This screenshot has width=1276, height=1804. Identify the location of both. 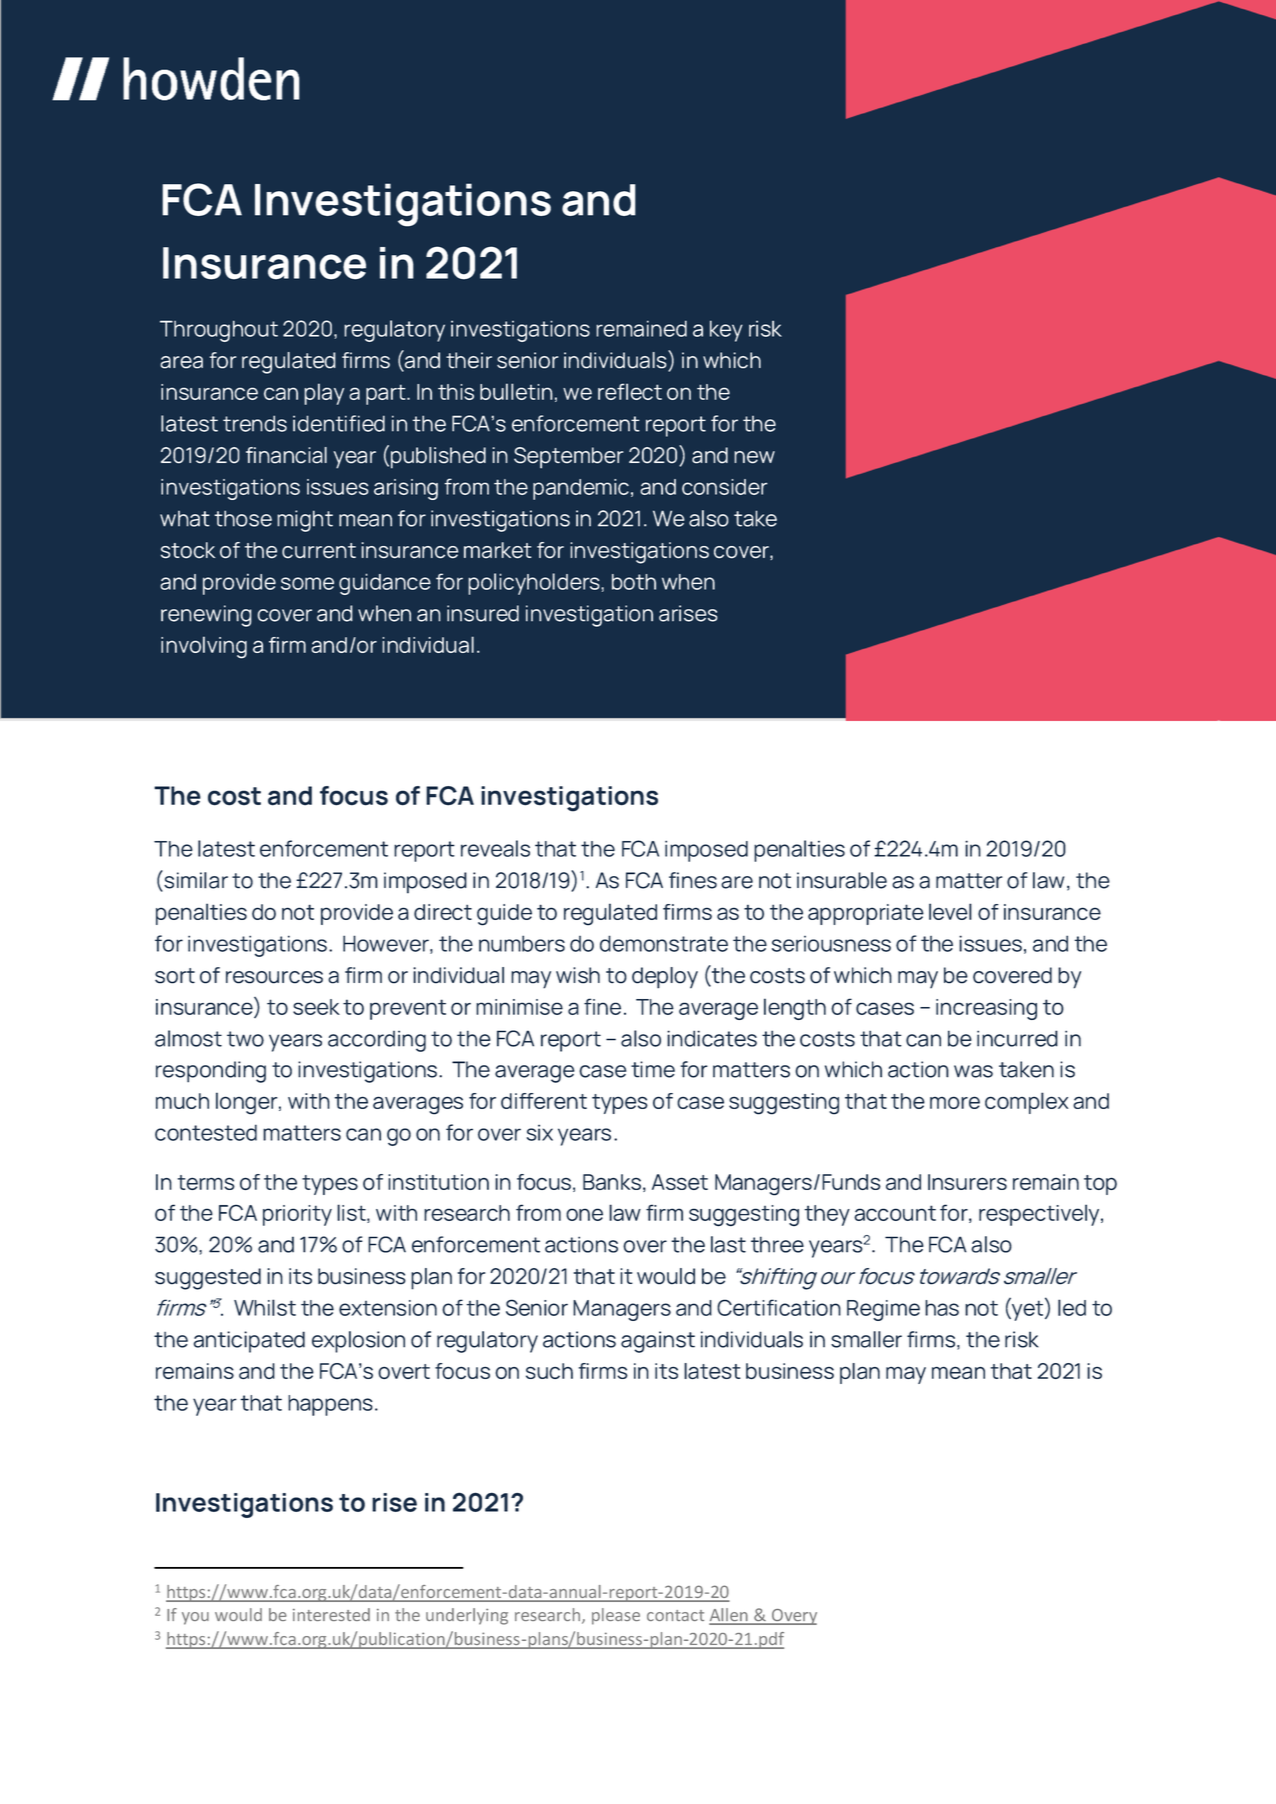
(634, 582).
